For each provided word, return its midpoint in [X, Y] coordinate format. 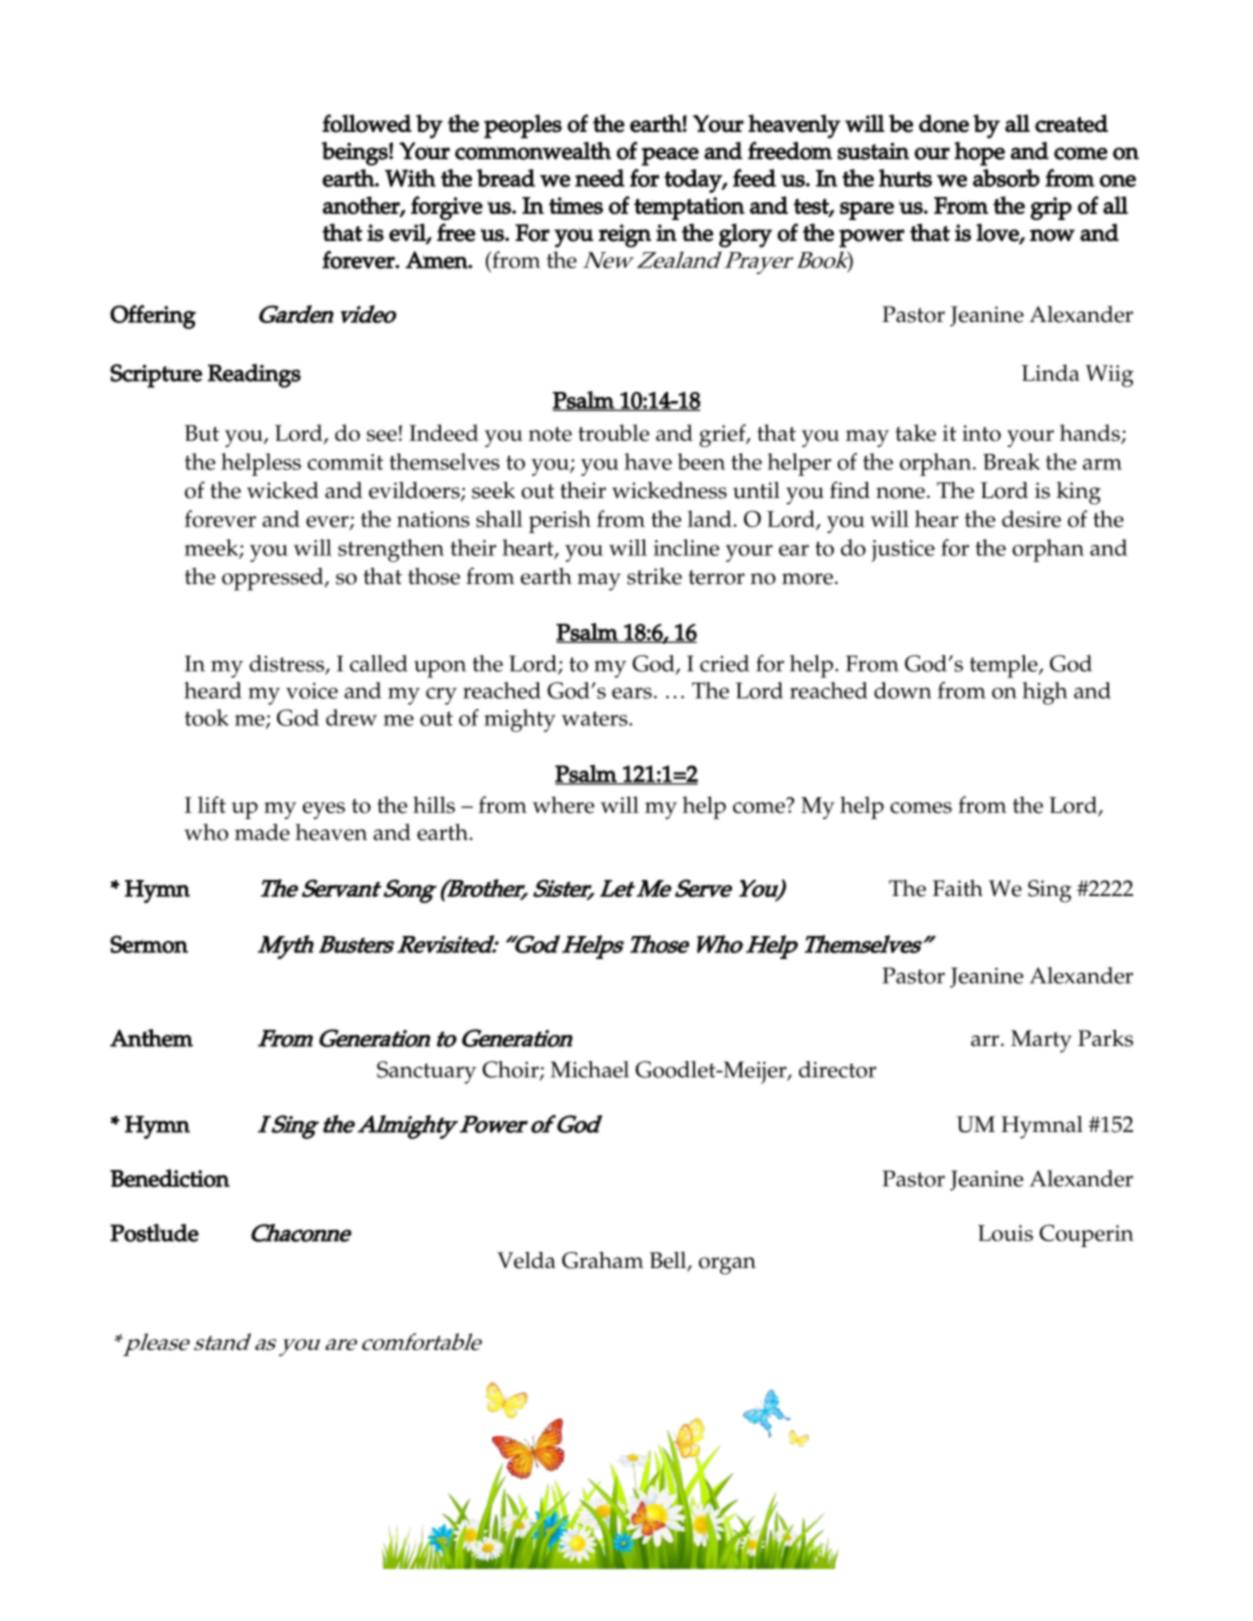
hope [979, 154]
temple [1005, 666]
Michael [590, 1069]
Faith [958, 888]
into [981, 433]
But [202, 433]
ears [632, 693]
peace [670, 156]
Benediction [170, 1178]
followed [367, 123]
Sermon [149, 944]
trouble [613, 432]
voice [312, 691]
